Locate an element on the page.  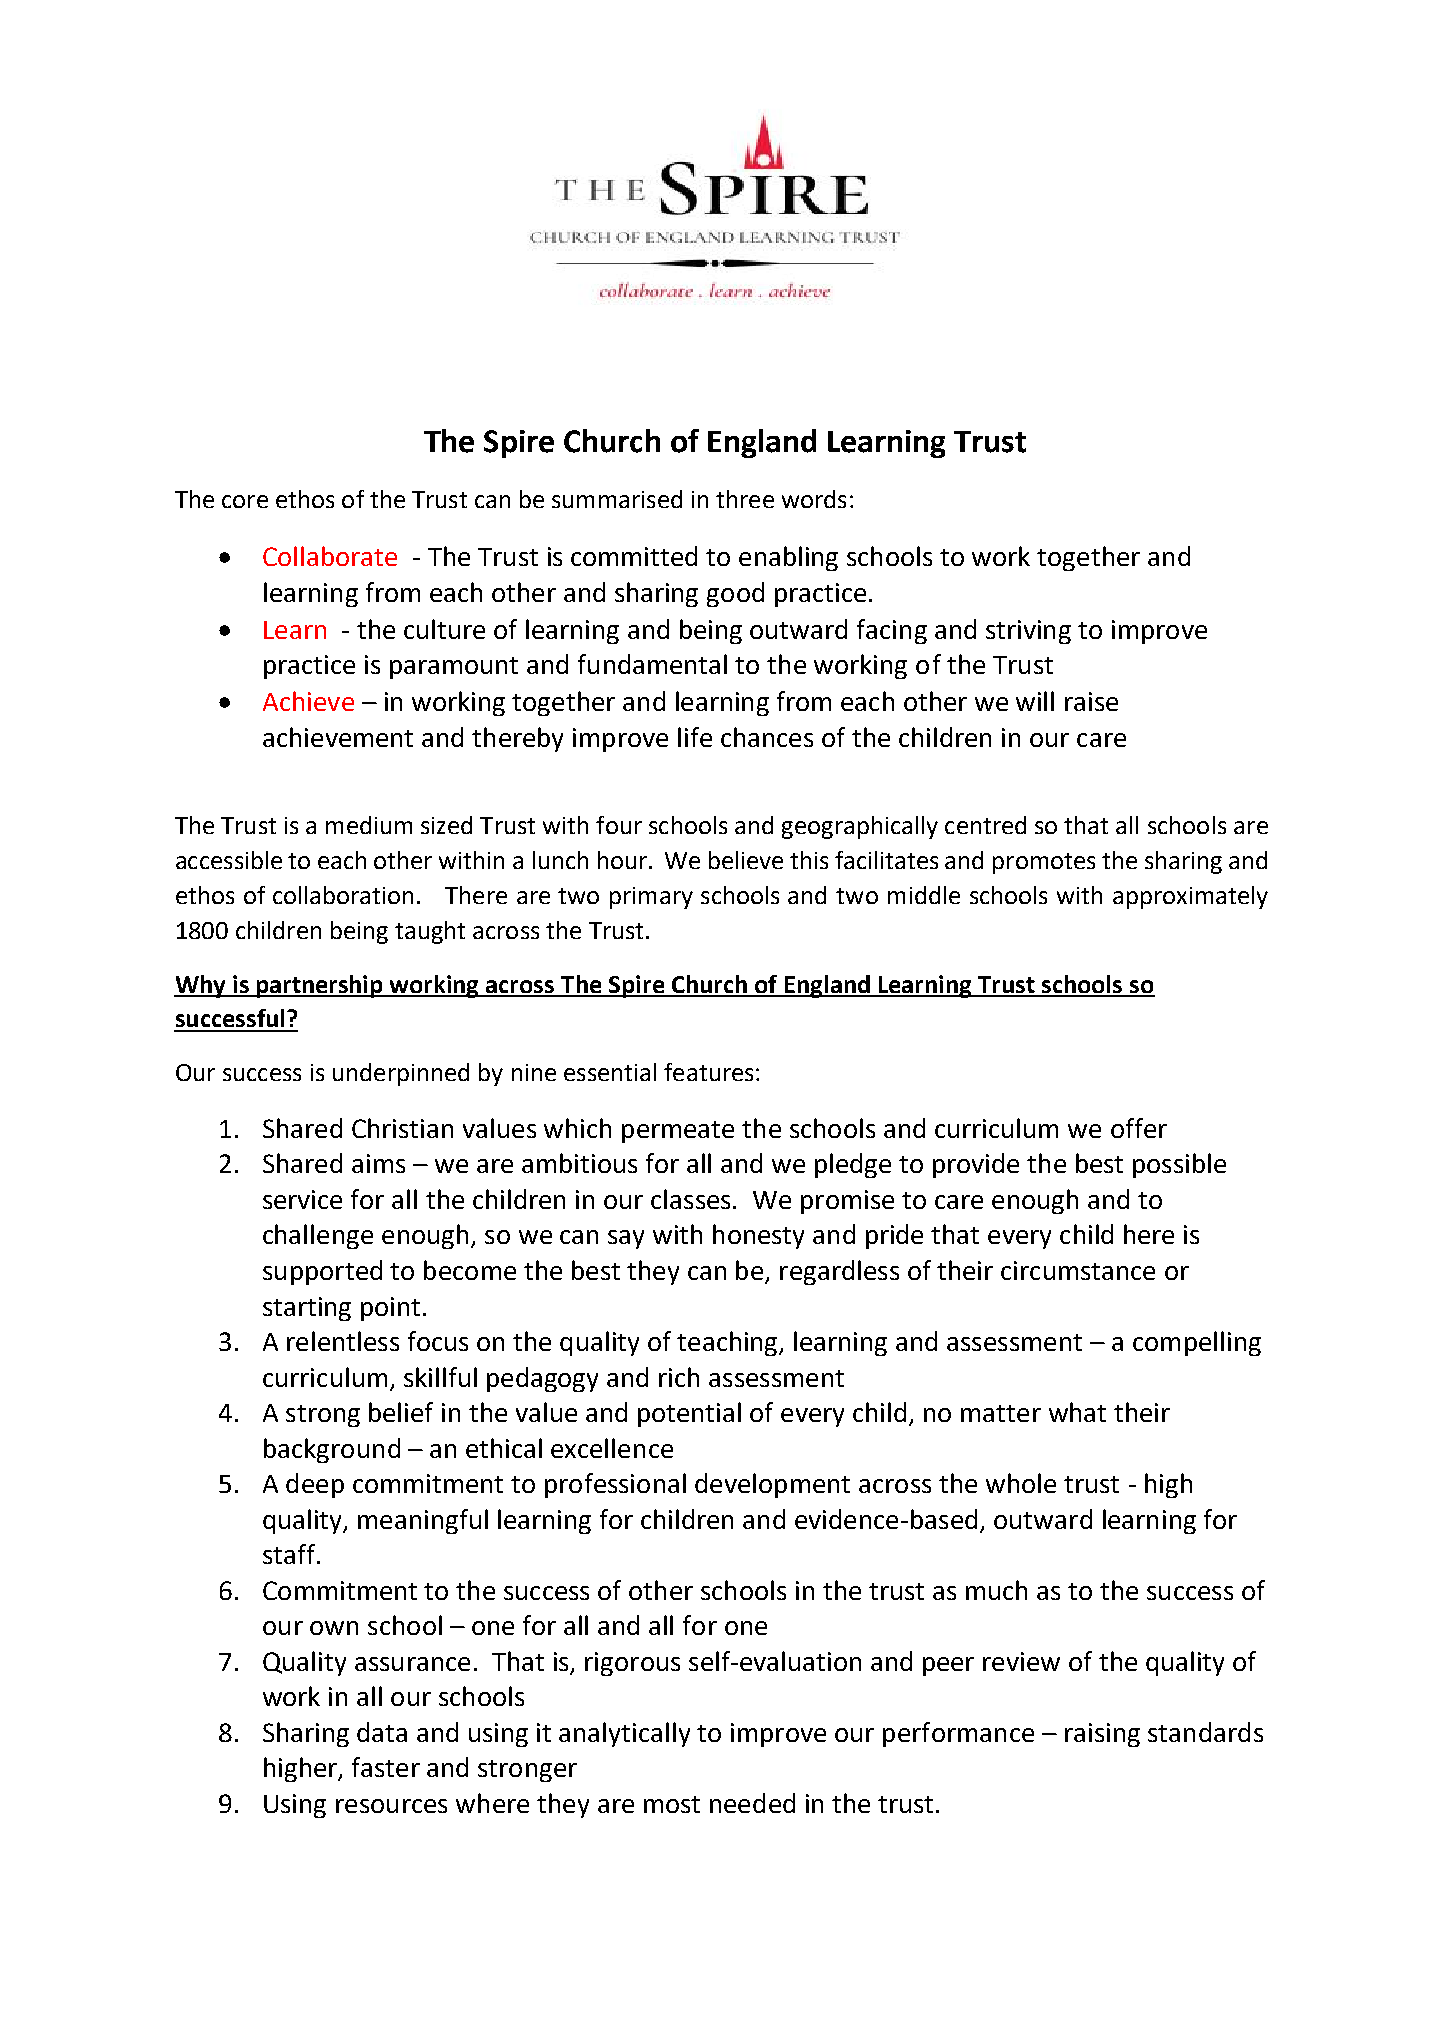
partnership is located at coordinates (320, 986).
